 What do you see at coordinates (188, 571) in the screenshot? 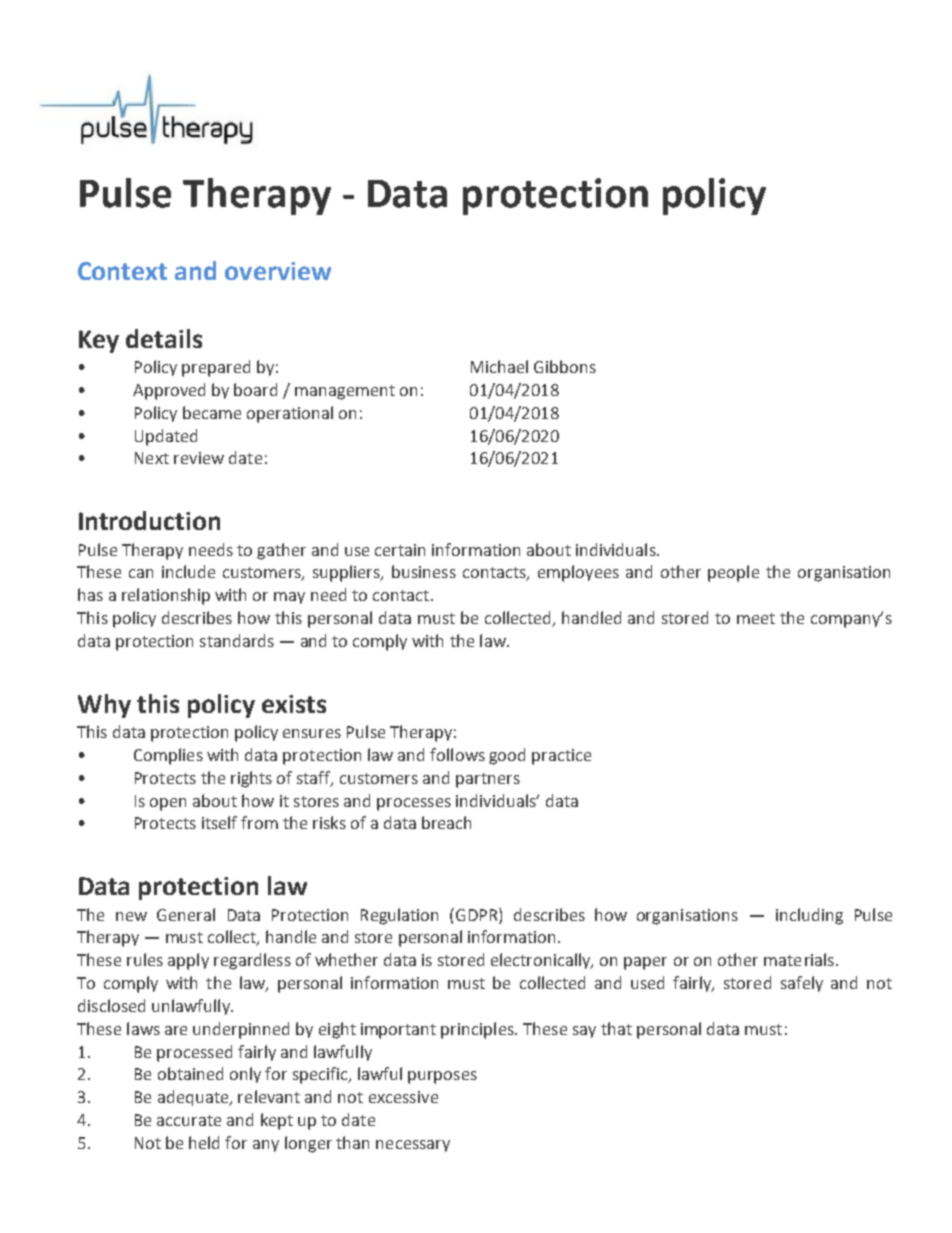
I see `include` at bounding box center [188, 571].
